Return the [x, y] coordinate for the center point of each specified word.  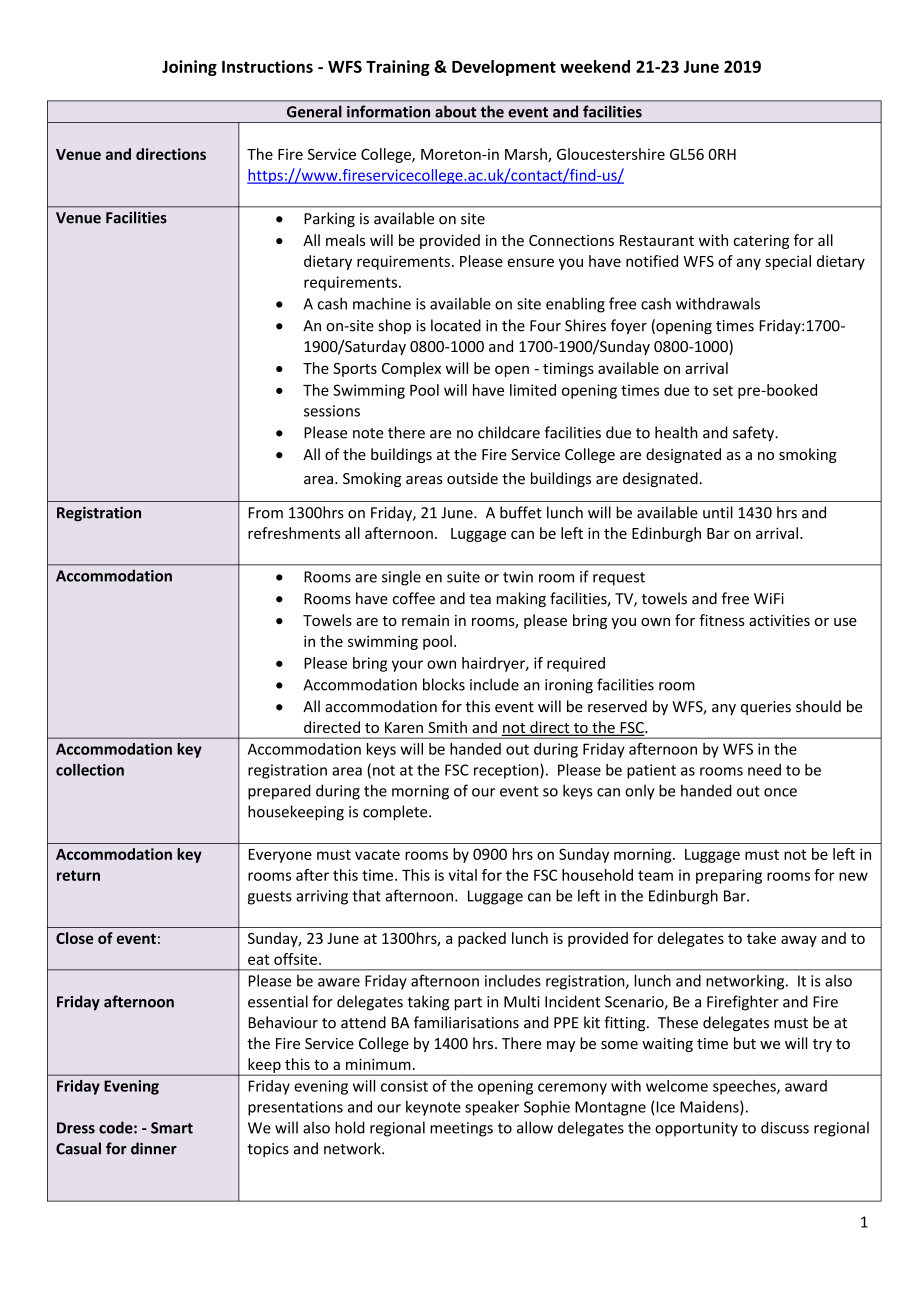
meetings [461, 1129]
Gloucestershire [611, 154]
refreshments [294, 533]
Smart [172, 1128]
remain [425, 620]
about [455, 111]
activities [779, 620]
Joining [189, 68]
